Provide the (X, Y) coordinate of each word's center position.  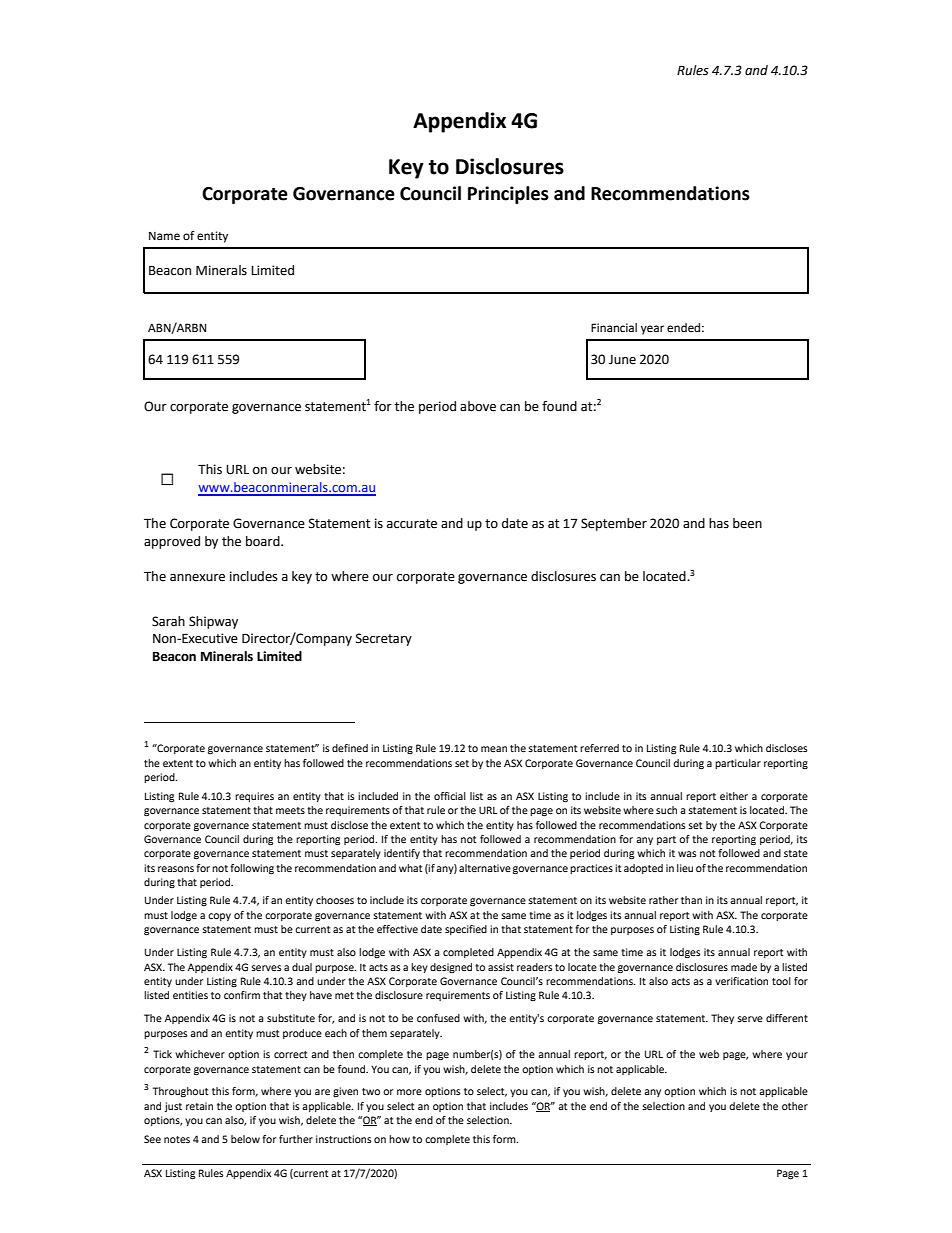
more (409, 1092)
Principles (508, 195)
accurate (412, 524)
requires (254, 797)
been (747, 523)
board (264, 541)
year (652, 330)
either (734, 796)
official (450, 796)
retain (199, 1106)
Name (164, 236)
